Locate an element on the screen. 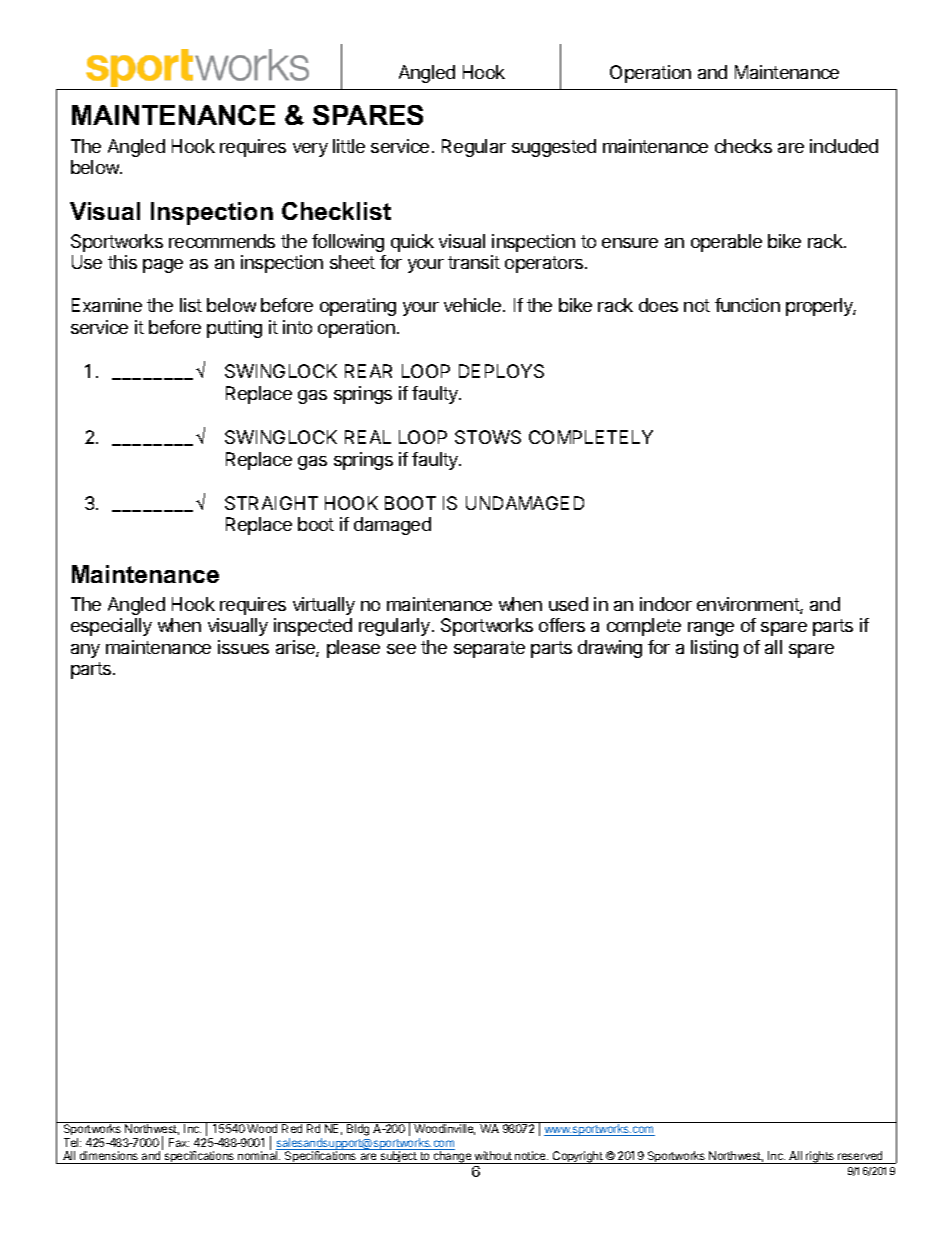 The image size is (952, 1233). REAL is located at coordinates (368, 437).
